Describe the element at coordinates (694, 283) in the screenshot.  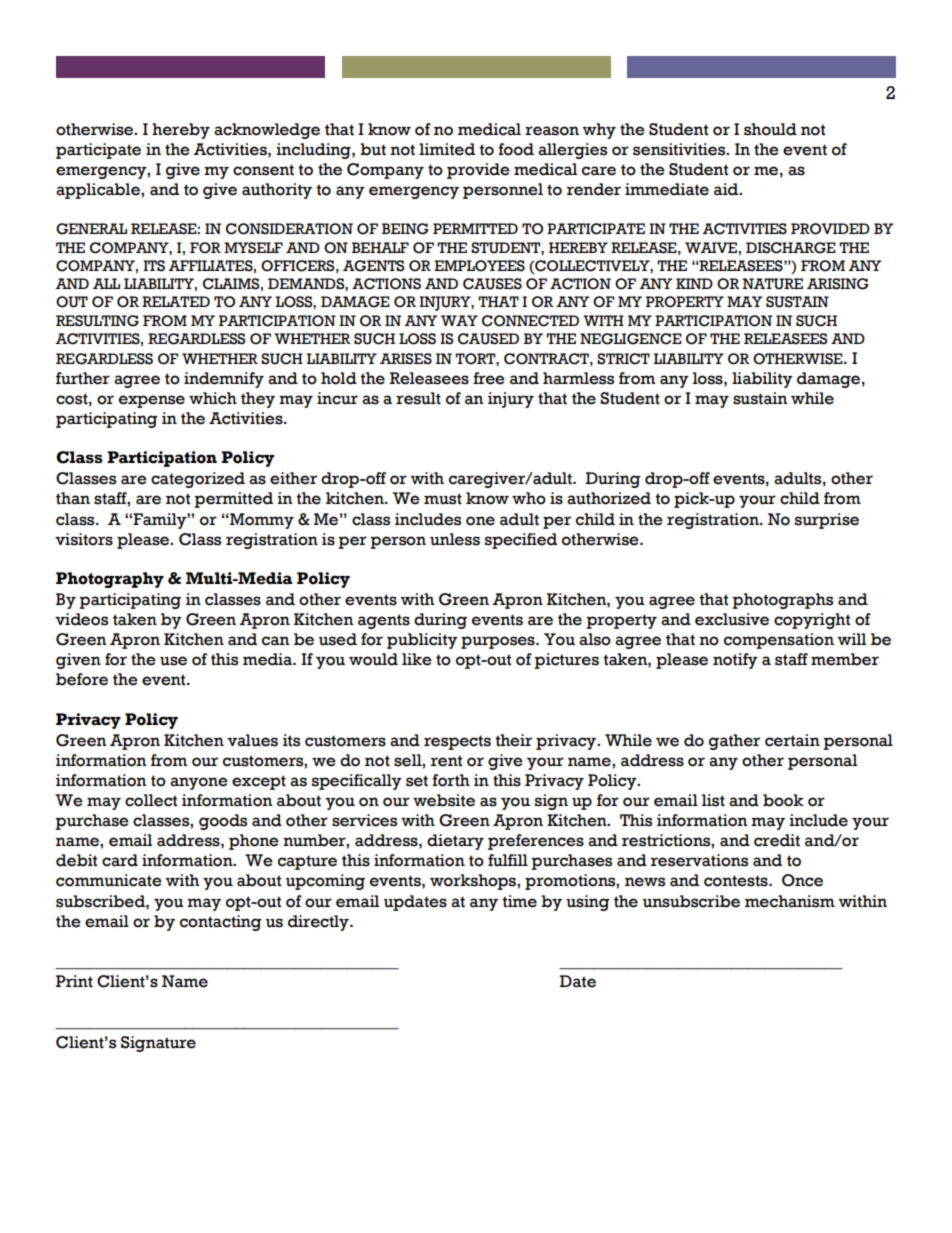
I see `KIND` at that location.
